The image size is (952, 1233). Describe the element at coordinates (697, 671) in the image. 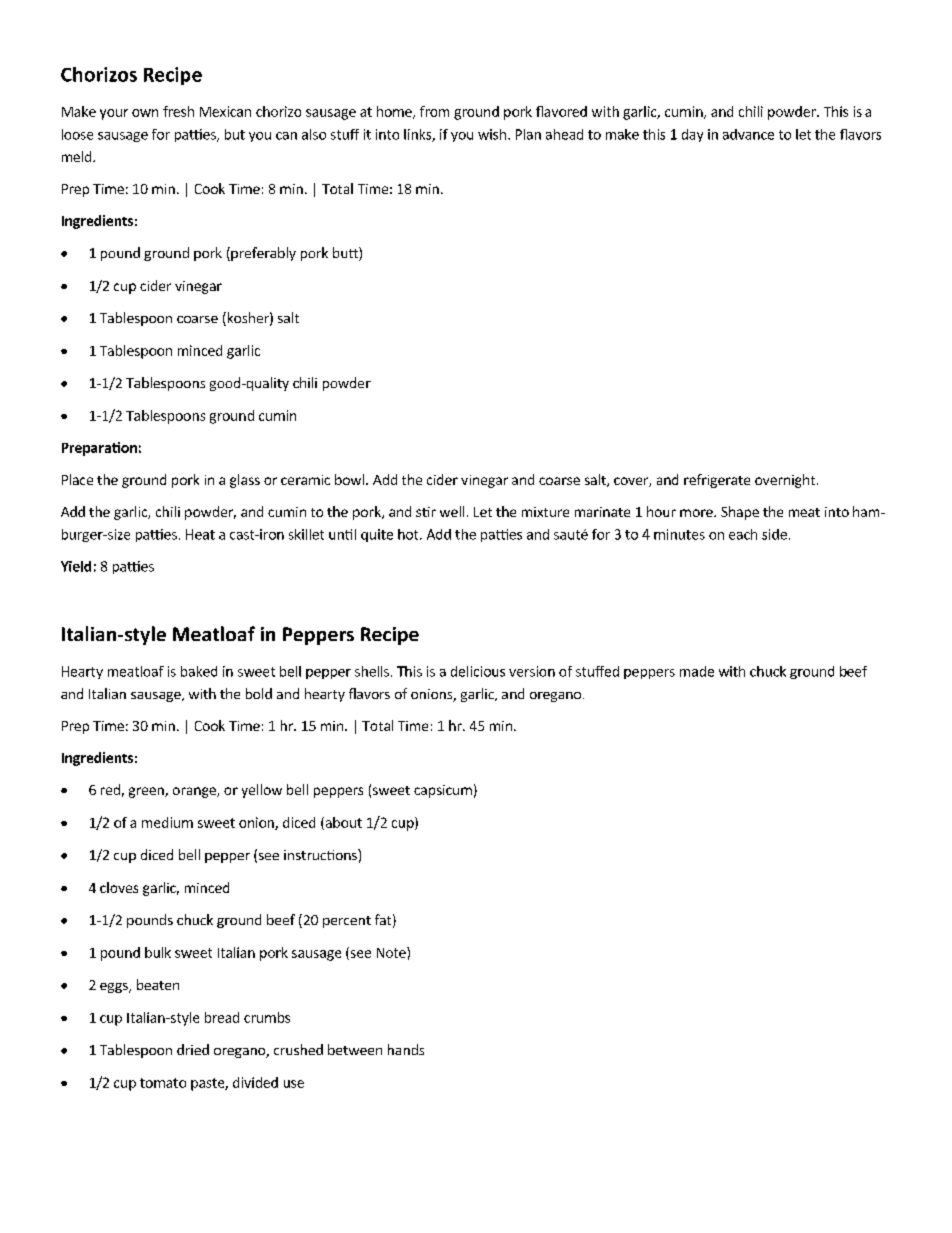

I see `made` at that location.
